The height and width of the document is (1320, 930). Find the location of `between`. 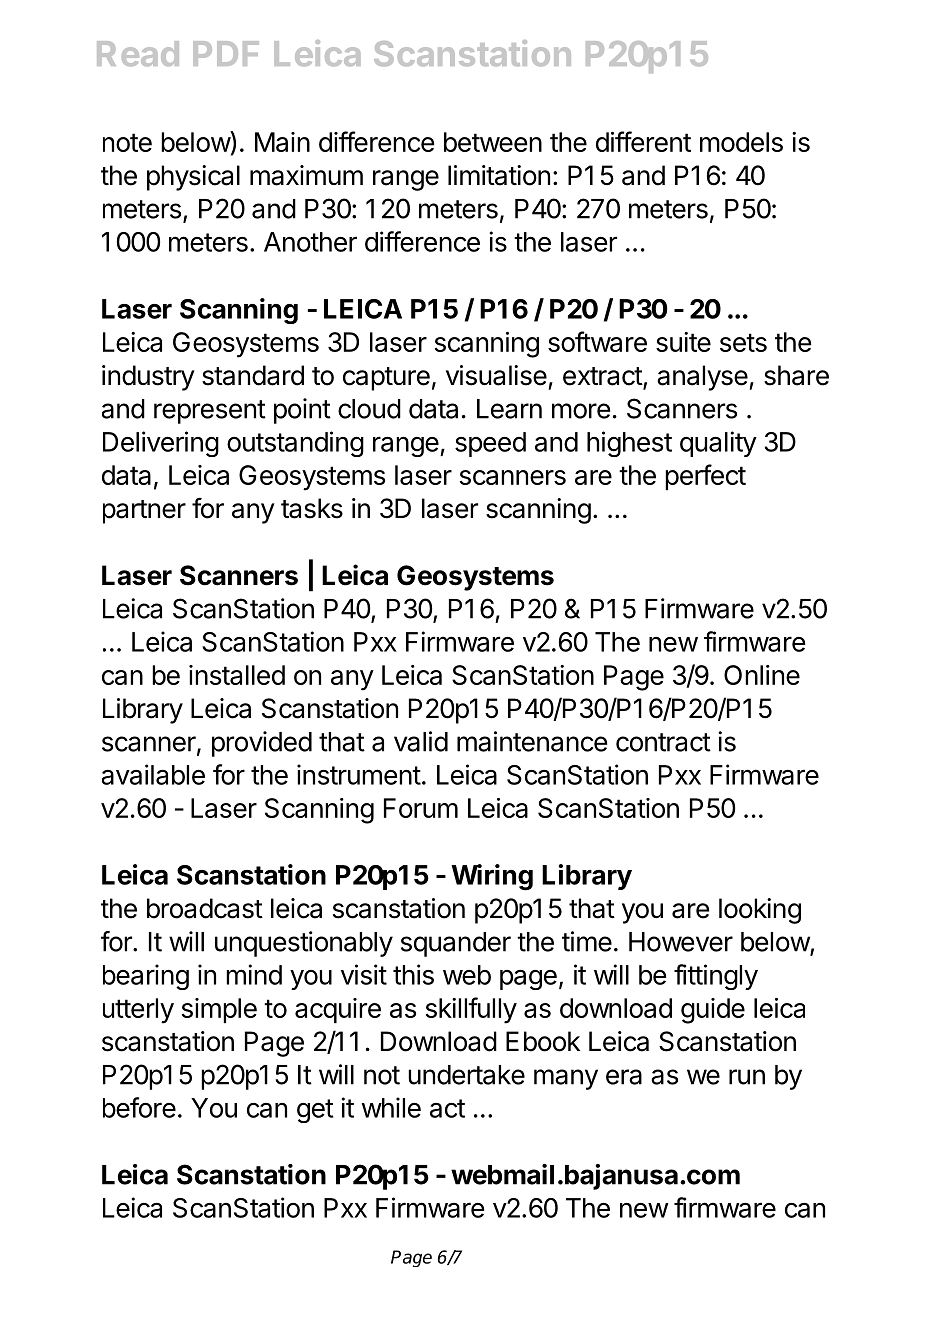

between is located at coordinates (493, 142).
